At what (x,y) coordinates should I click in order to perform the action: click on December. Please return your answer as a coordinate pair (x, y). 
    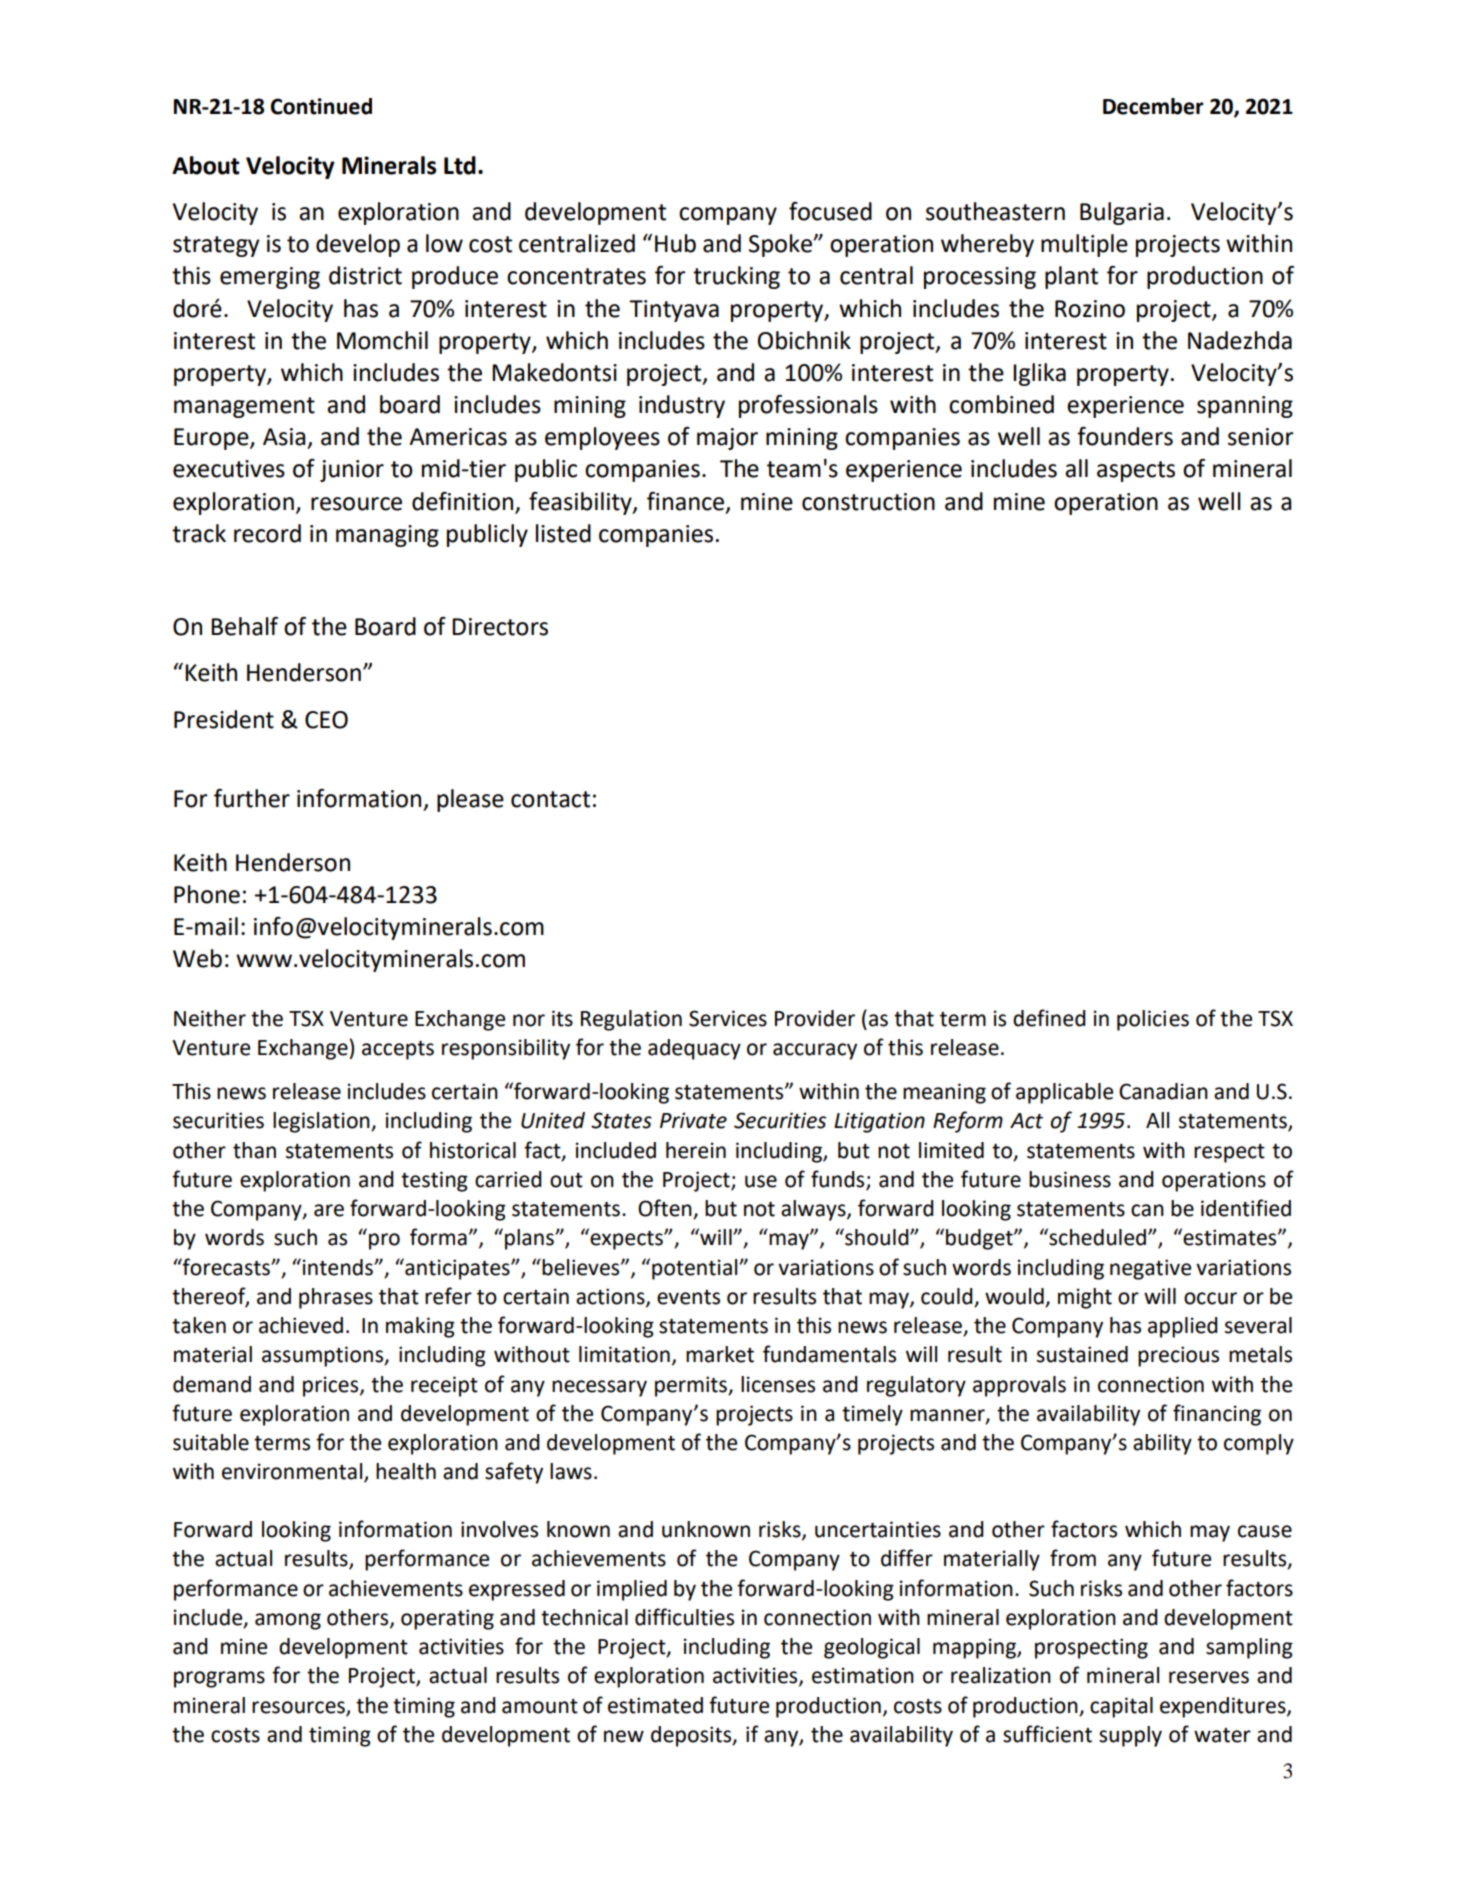
    Looking at the image, I should click on (1153, 106).
